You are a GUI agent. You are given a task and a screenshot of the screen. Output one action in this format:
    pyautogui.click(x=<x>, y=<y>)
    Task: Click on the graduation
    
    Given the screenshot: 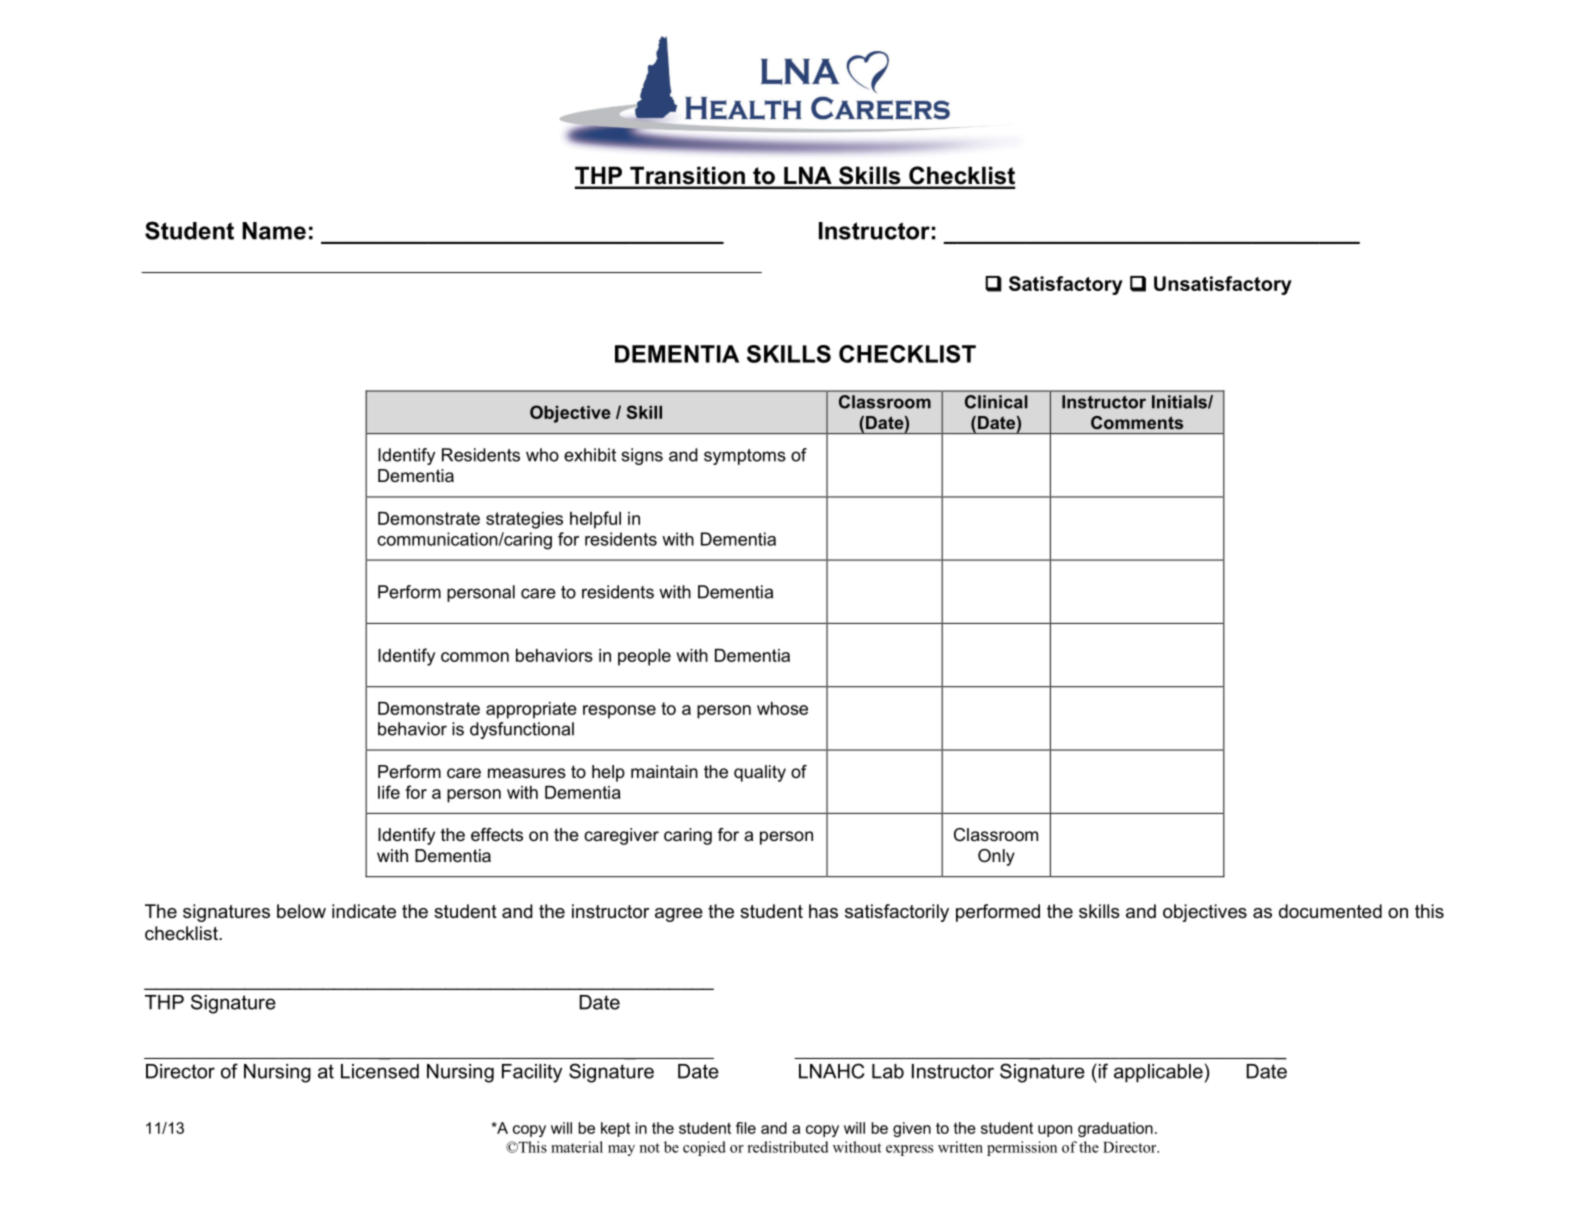 What is the action you would take?
    pyautogui.click(x=1115, y=1129)
